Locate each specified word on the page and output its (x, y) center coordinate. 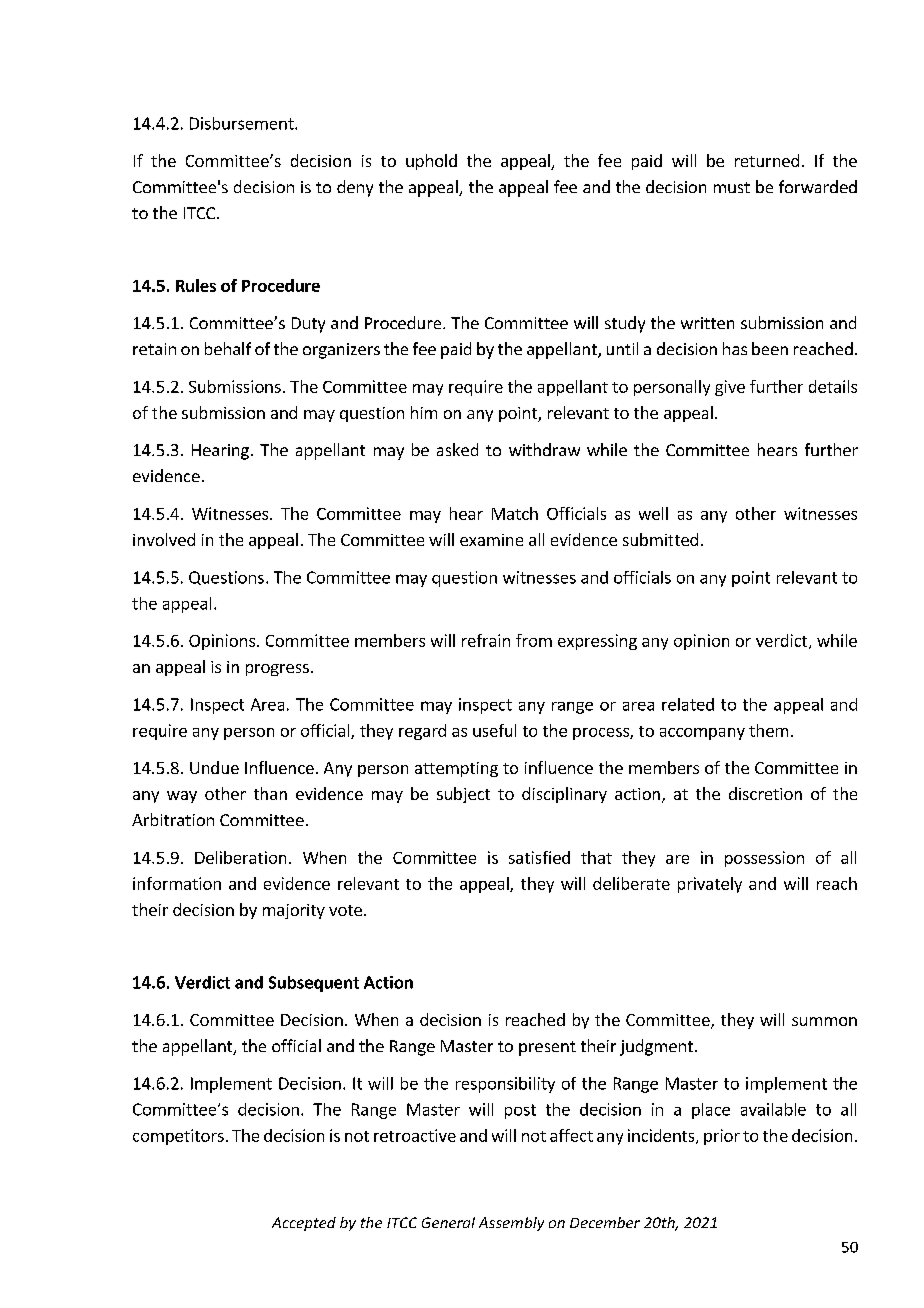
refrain (486, 640)
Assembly (511, 1224)
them (768, 730)
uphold (431, 162)
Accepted (304, 1224)
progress (277, 670)
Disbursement (243, 123)
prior (722, 1137)
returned (767, 160)
